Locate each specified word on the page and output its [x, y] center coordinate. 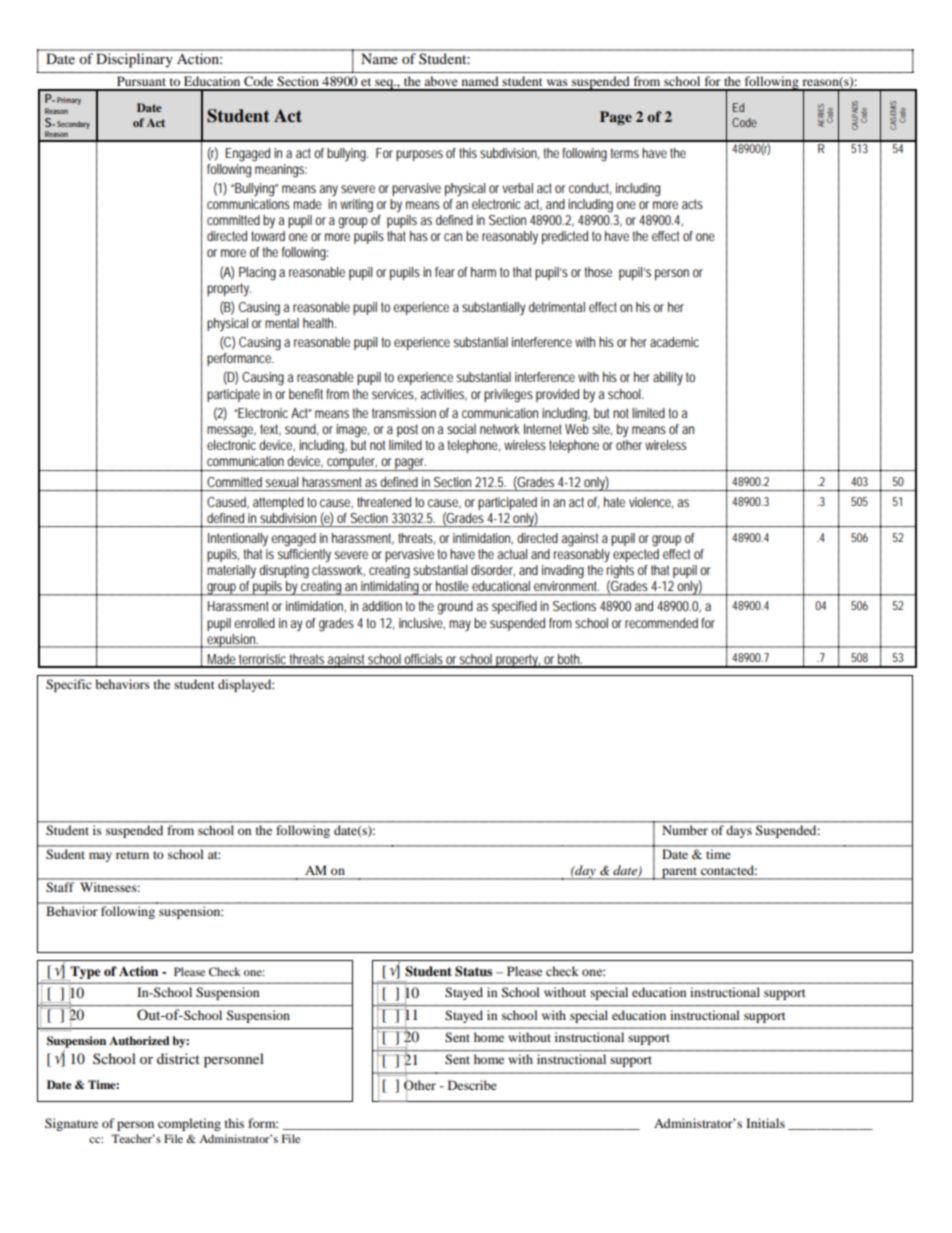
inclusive [422, 623]
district [178, 1058]
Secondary [73, 125]
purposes [419, 155]
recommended [661, 623]
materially [231, 572]
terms [625, 153]
